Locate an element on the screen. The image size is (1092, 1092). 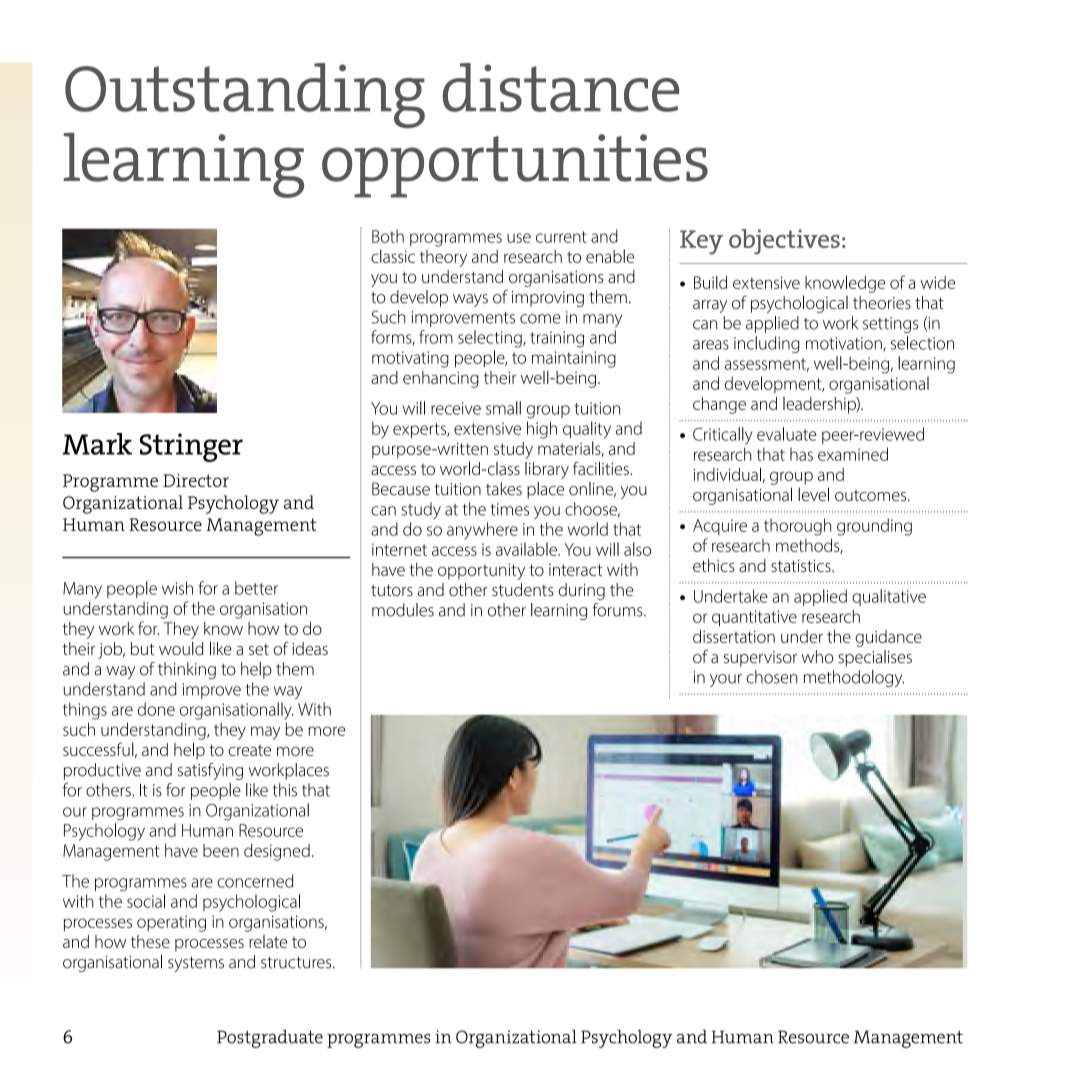
Stringer is located at coordinates (191, 447).
